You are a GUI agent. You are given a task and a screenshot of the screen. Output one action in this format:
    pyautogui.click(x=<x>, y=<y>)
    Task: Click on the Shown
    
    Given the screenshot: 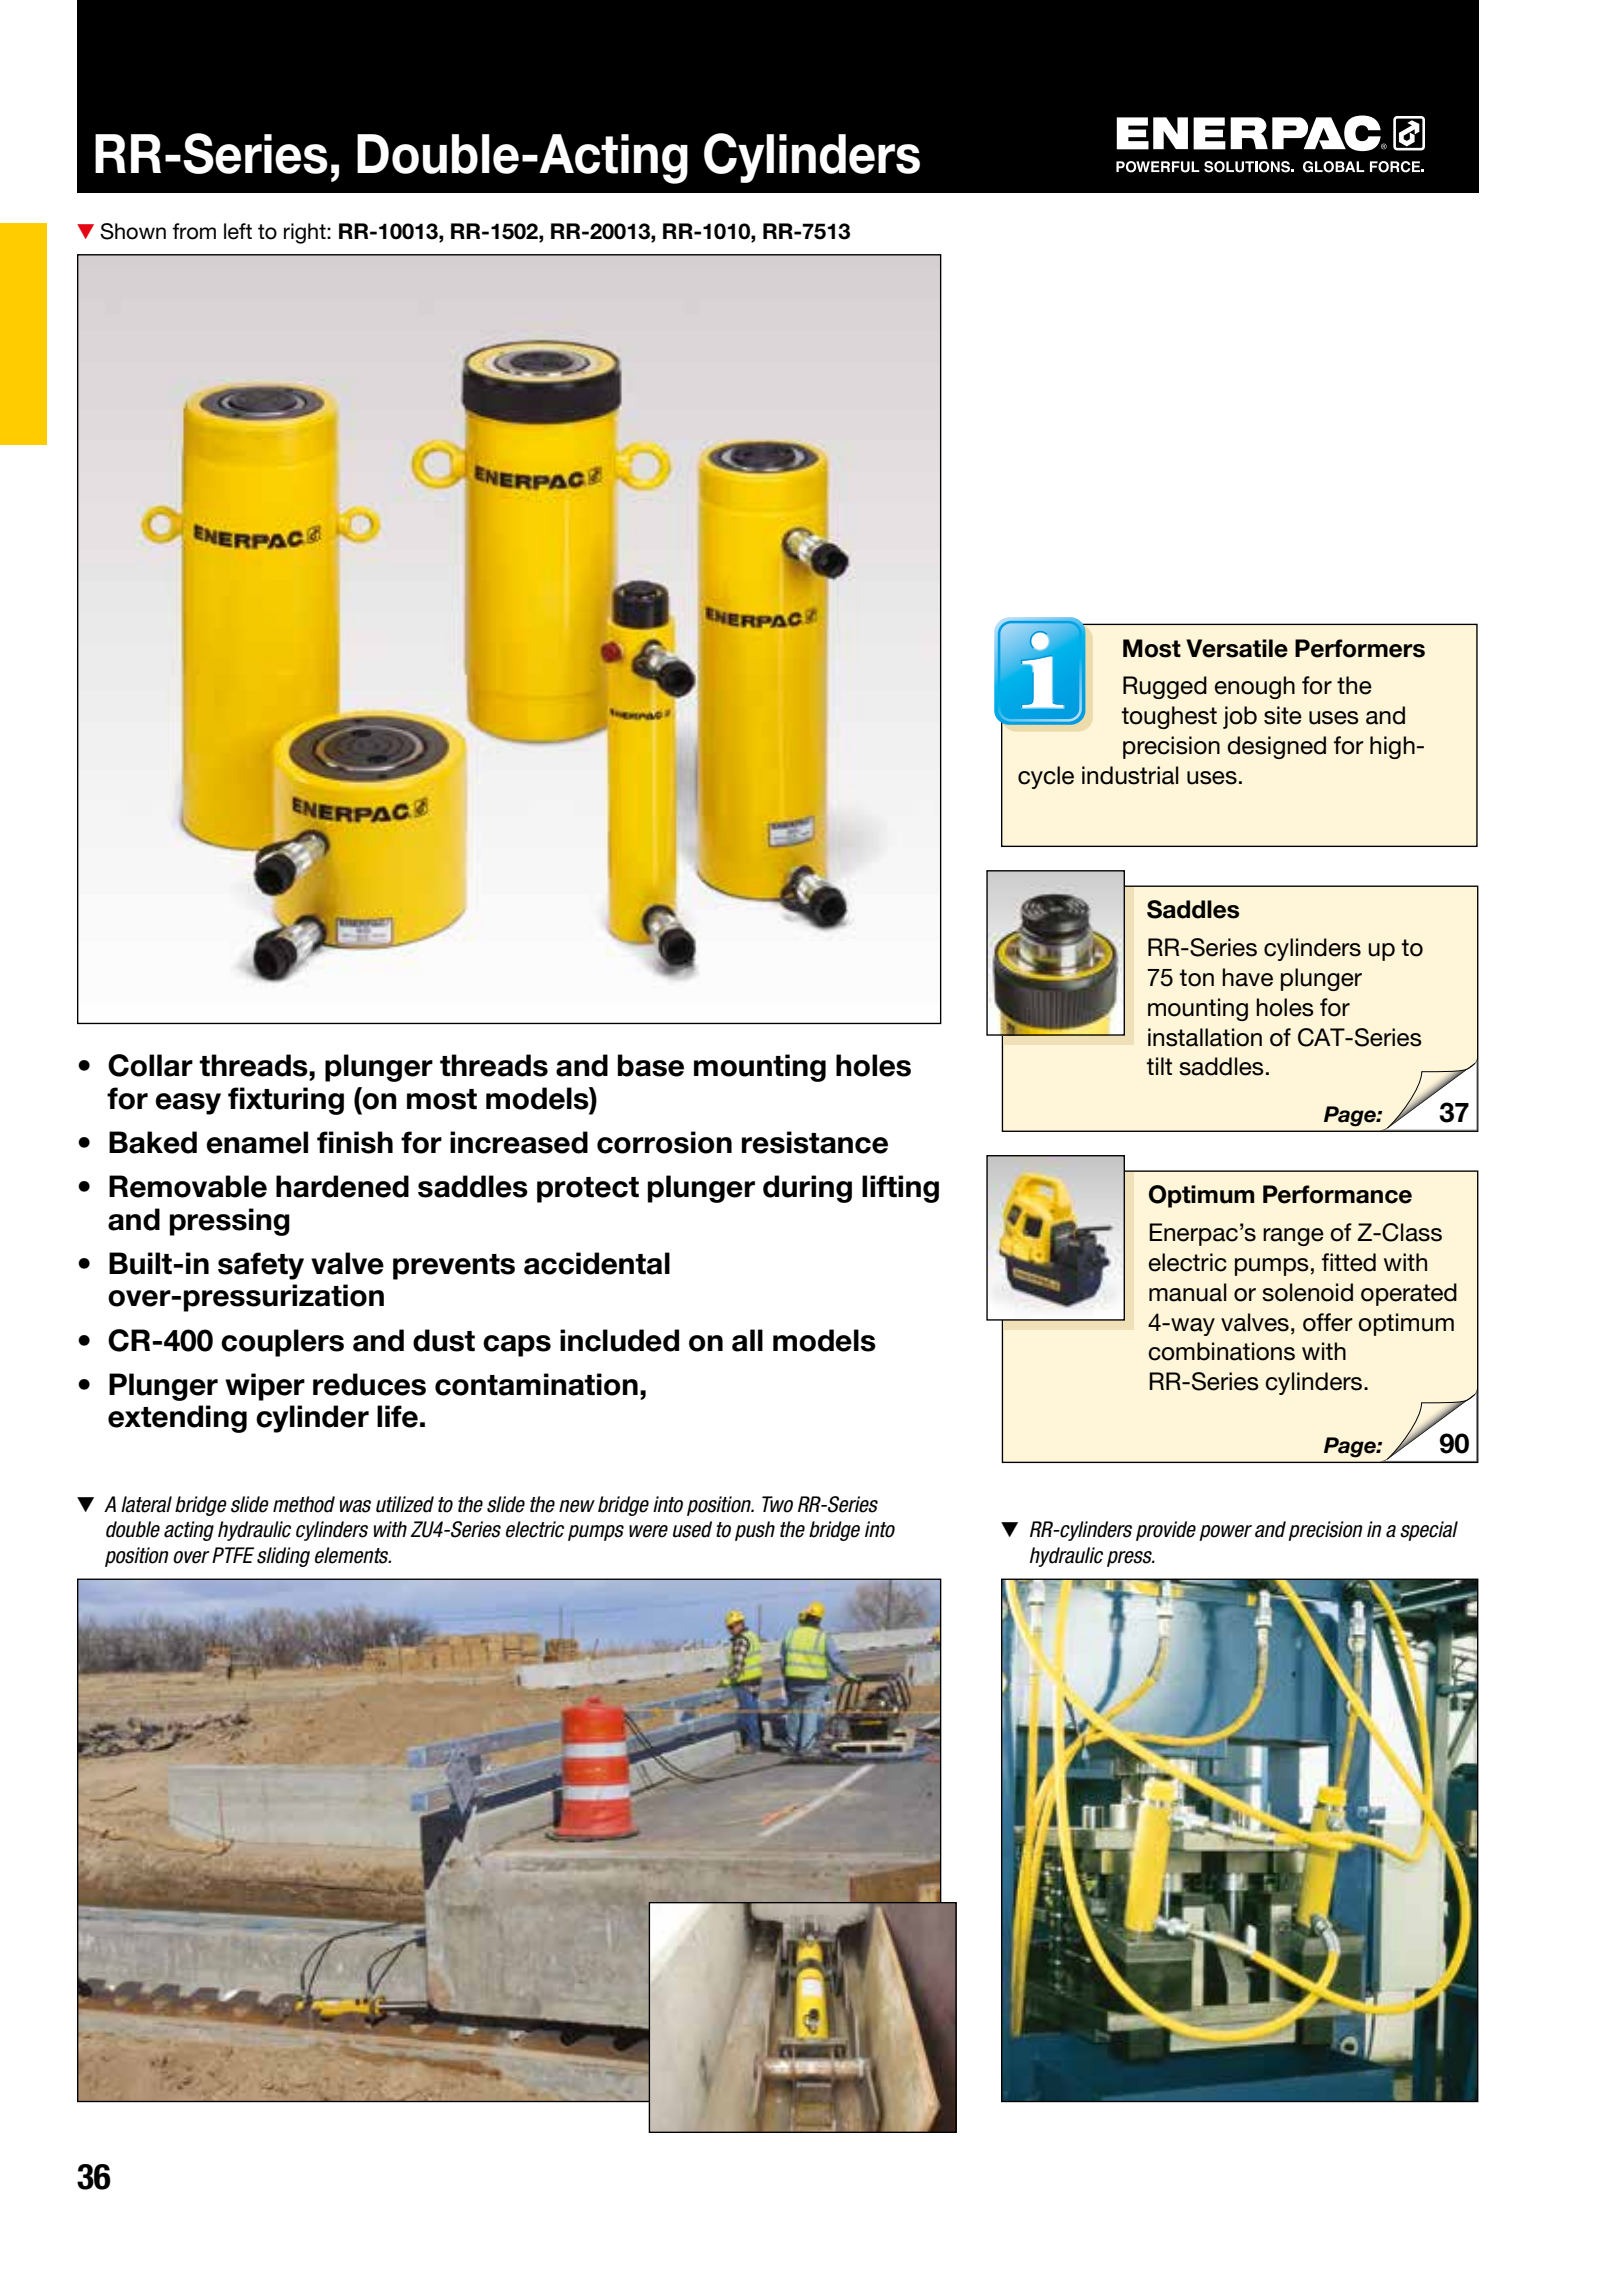 What is the action you would take?
    pyautogui.click(x=133, y=231)
